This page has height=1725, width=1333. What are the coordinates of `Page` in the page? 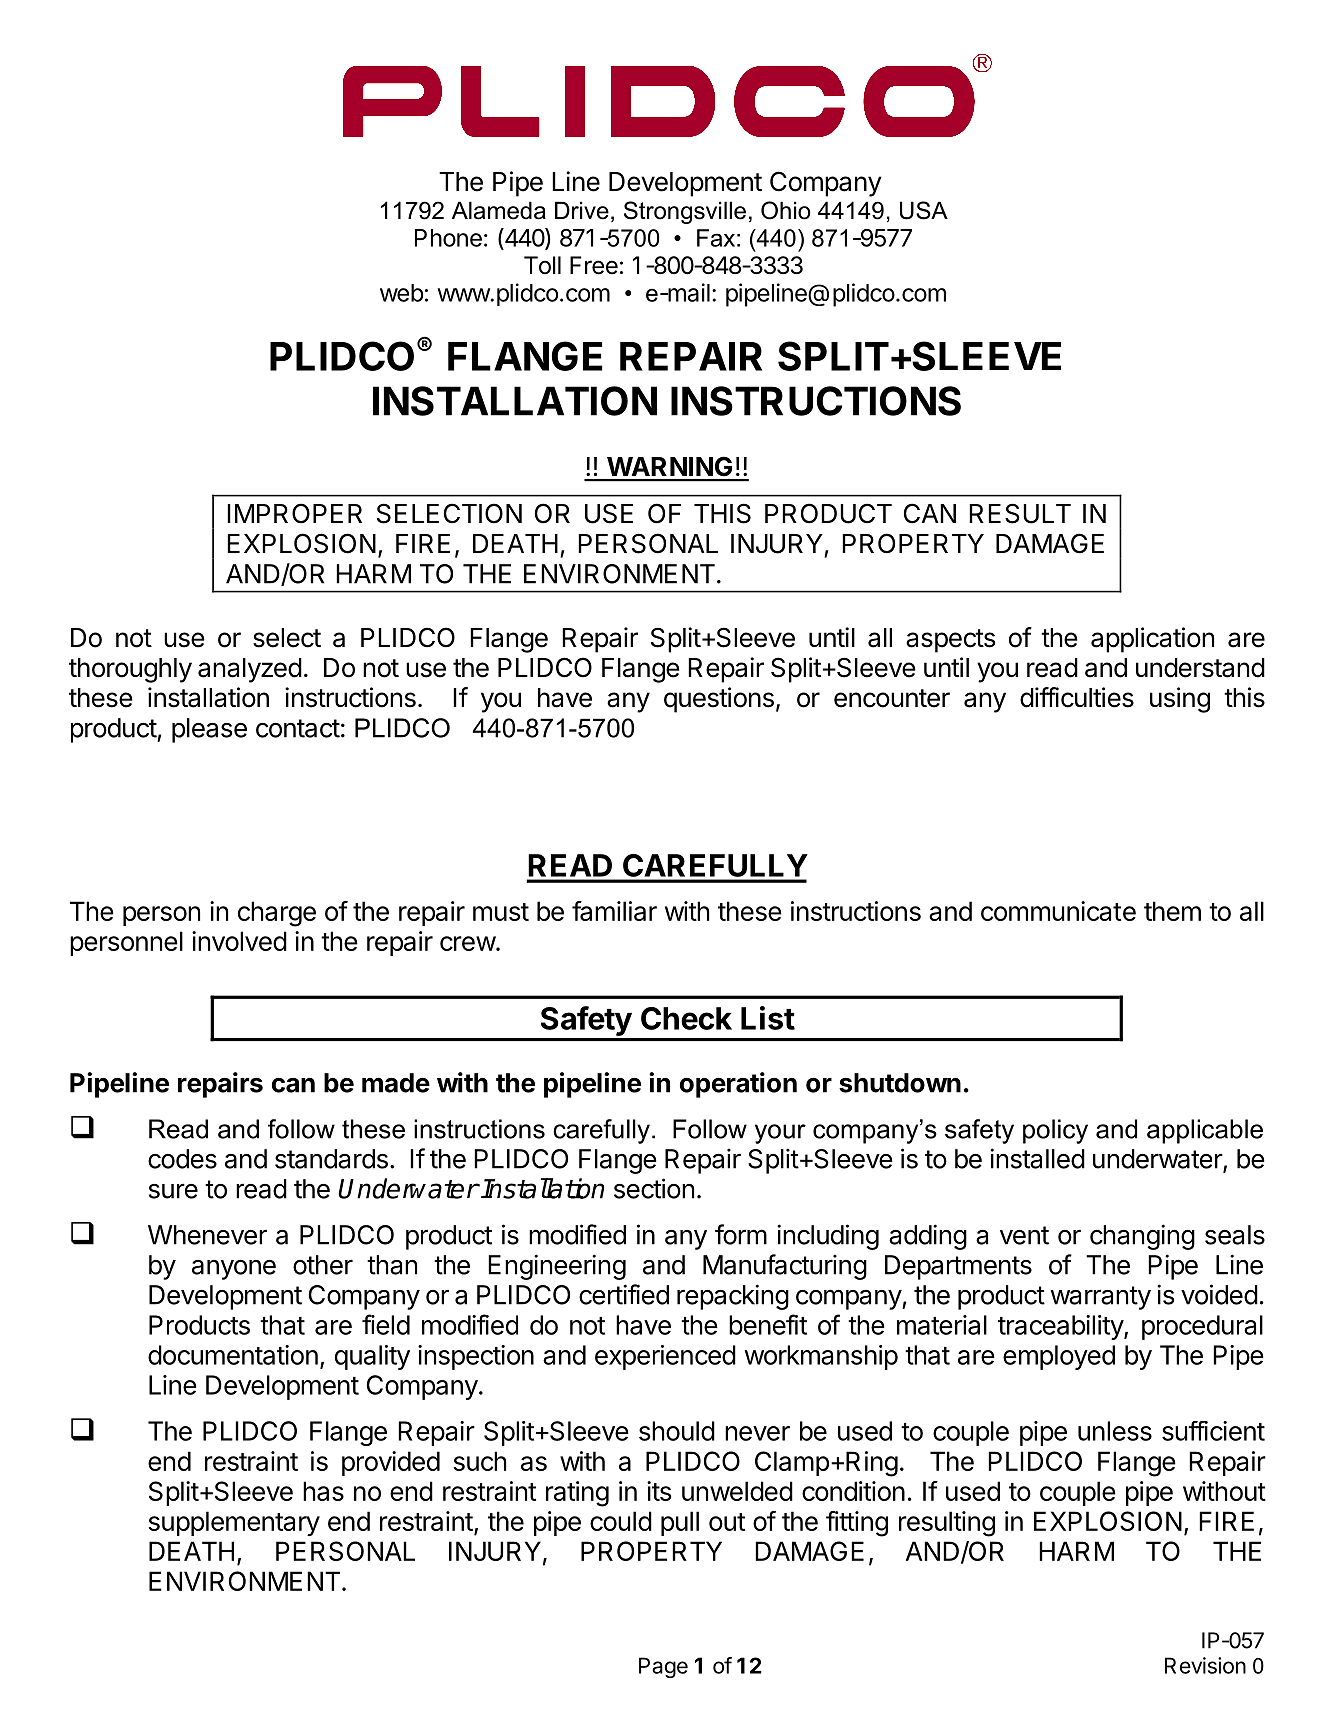 It's located at (663, 1667).
